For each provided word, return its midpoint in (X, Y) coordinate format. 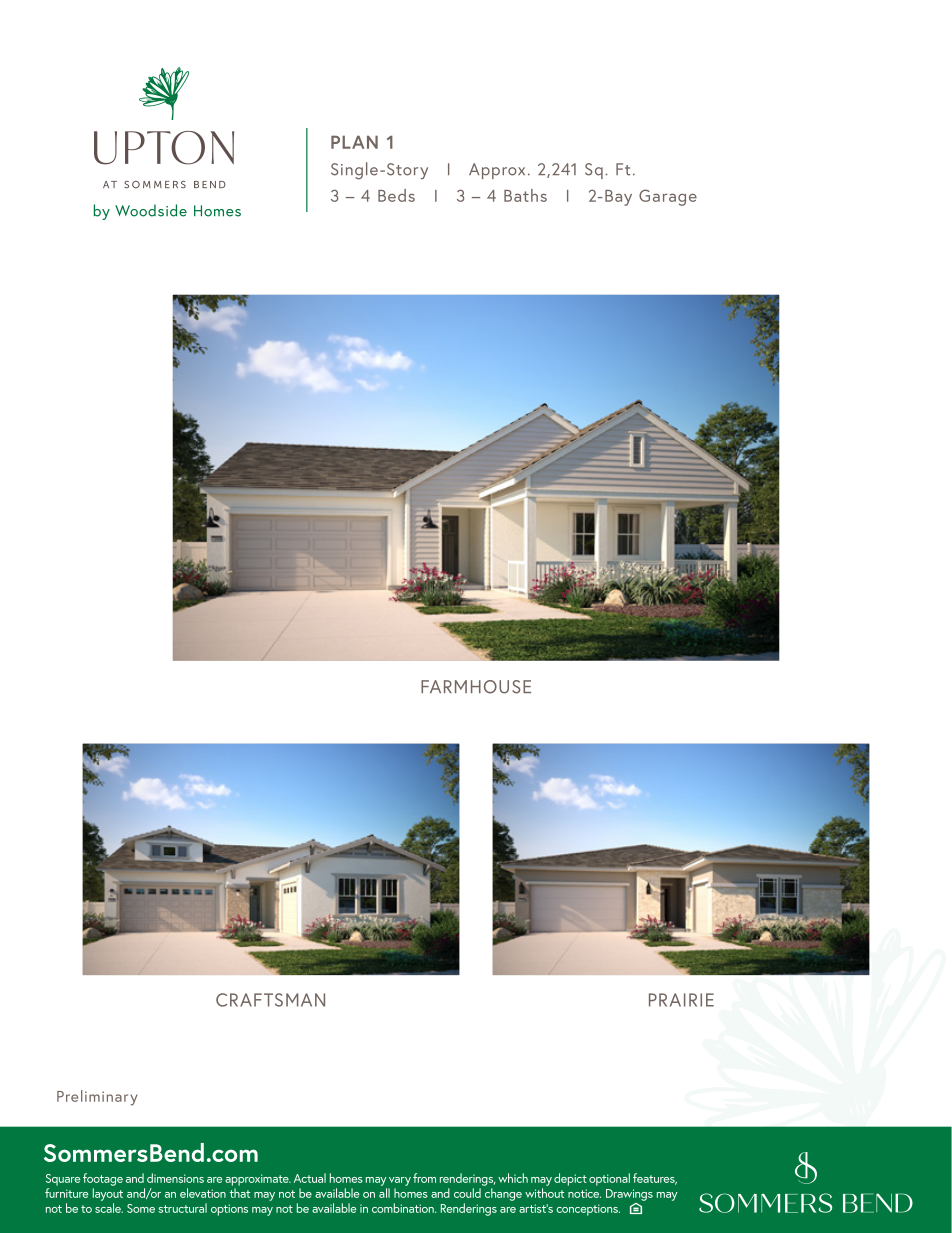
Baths (525, 195)
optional (609, 1179)
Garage (668, 197)
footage (103, 1179)
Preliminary (97, 1098)
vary (400, 1181)
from (424, 1178)
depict (570, 1179)
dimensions (175, 1178)
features (655, 1179)
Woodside (151, 210)
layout (108, 1194)
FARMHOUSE (476, 687)
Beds (396, 195)
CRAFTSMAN (270, 1000)
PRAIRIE (681, 1000)
